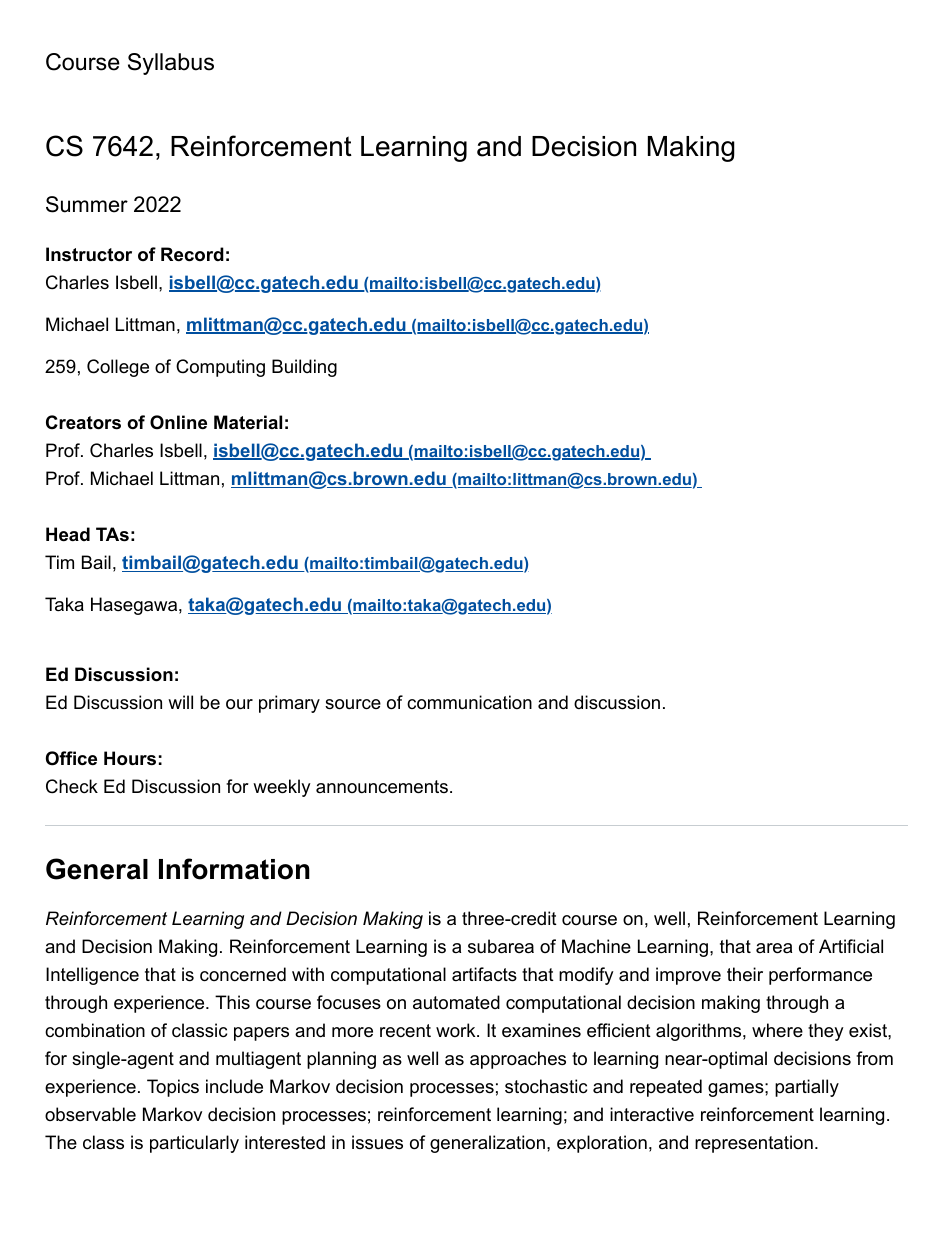 Image resolution: width=952 pixels, height=1233 pixels. Describe the element at coordinates (192, 254) in the screenshot. I see `Record` at that location.
